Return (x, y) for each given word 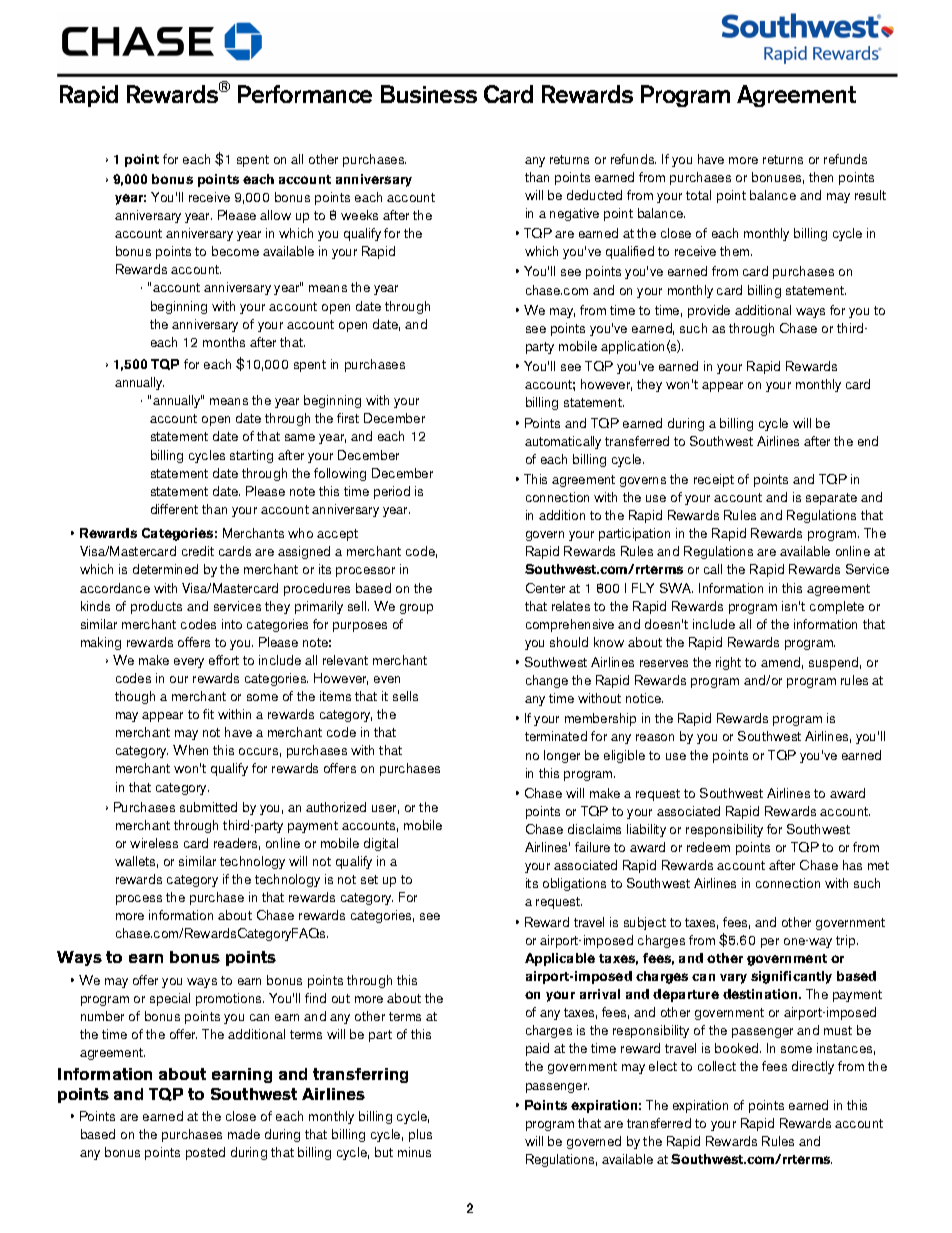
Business (429, 94)
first (348, 418)
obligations (574, 884)
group (416, 609)
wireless (154, 843)
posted (205, 1153)
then (821, 177)
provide (709, 311)
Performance (305, 94)
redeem (708, 847)
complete (837, 607)
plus (420, 1135)
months (224, 342)
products (156, 607)
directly (813, 1067)
